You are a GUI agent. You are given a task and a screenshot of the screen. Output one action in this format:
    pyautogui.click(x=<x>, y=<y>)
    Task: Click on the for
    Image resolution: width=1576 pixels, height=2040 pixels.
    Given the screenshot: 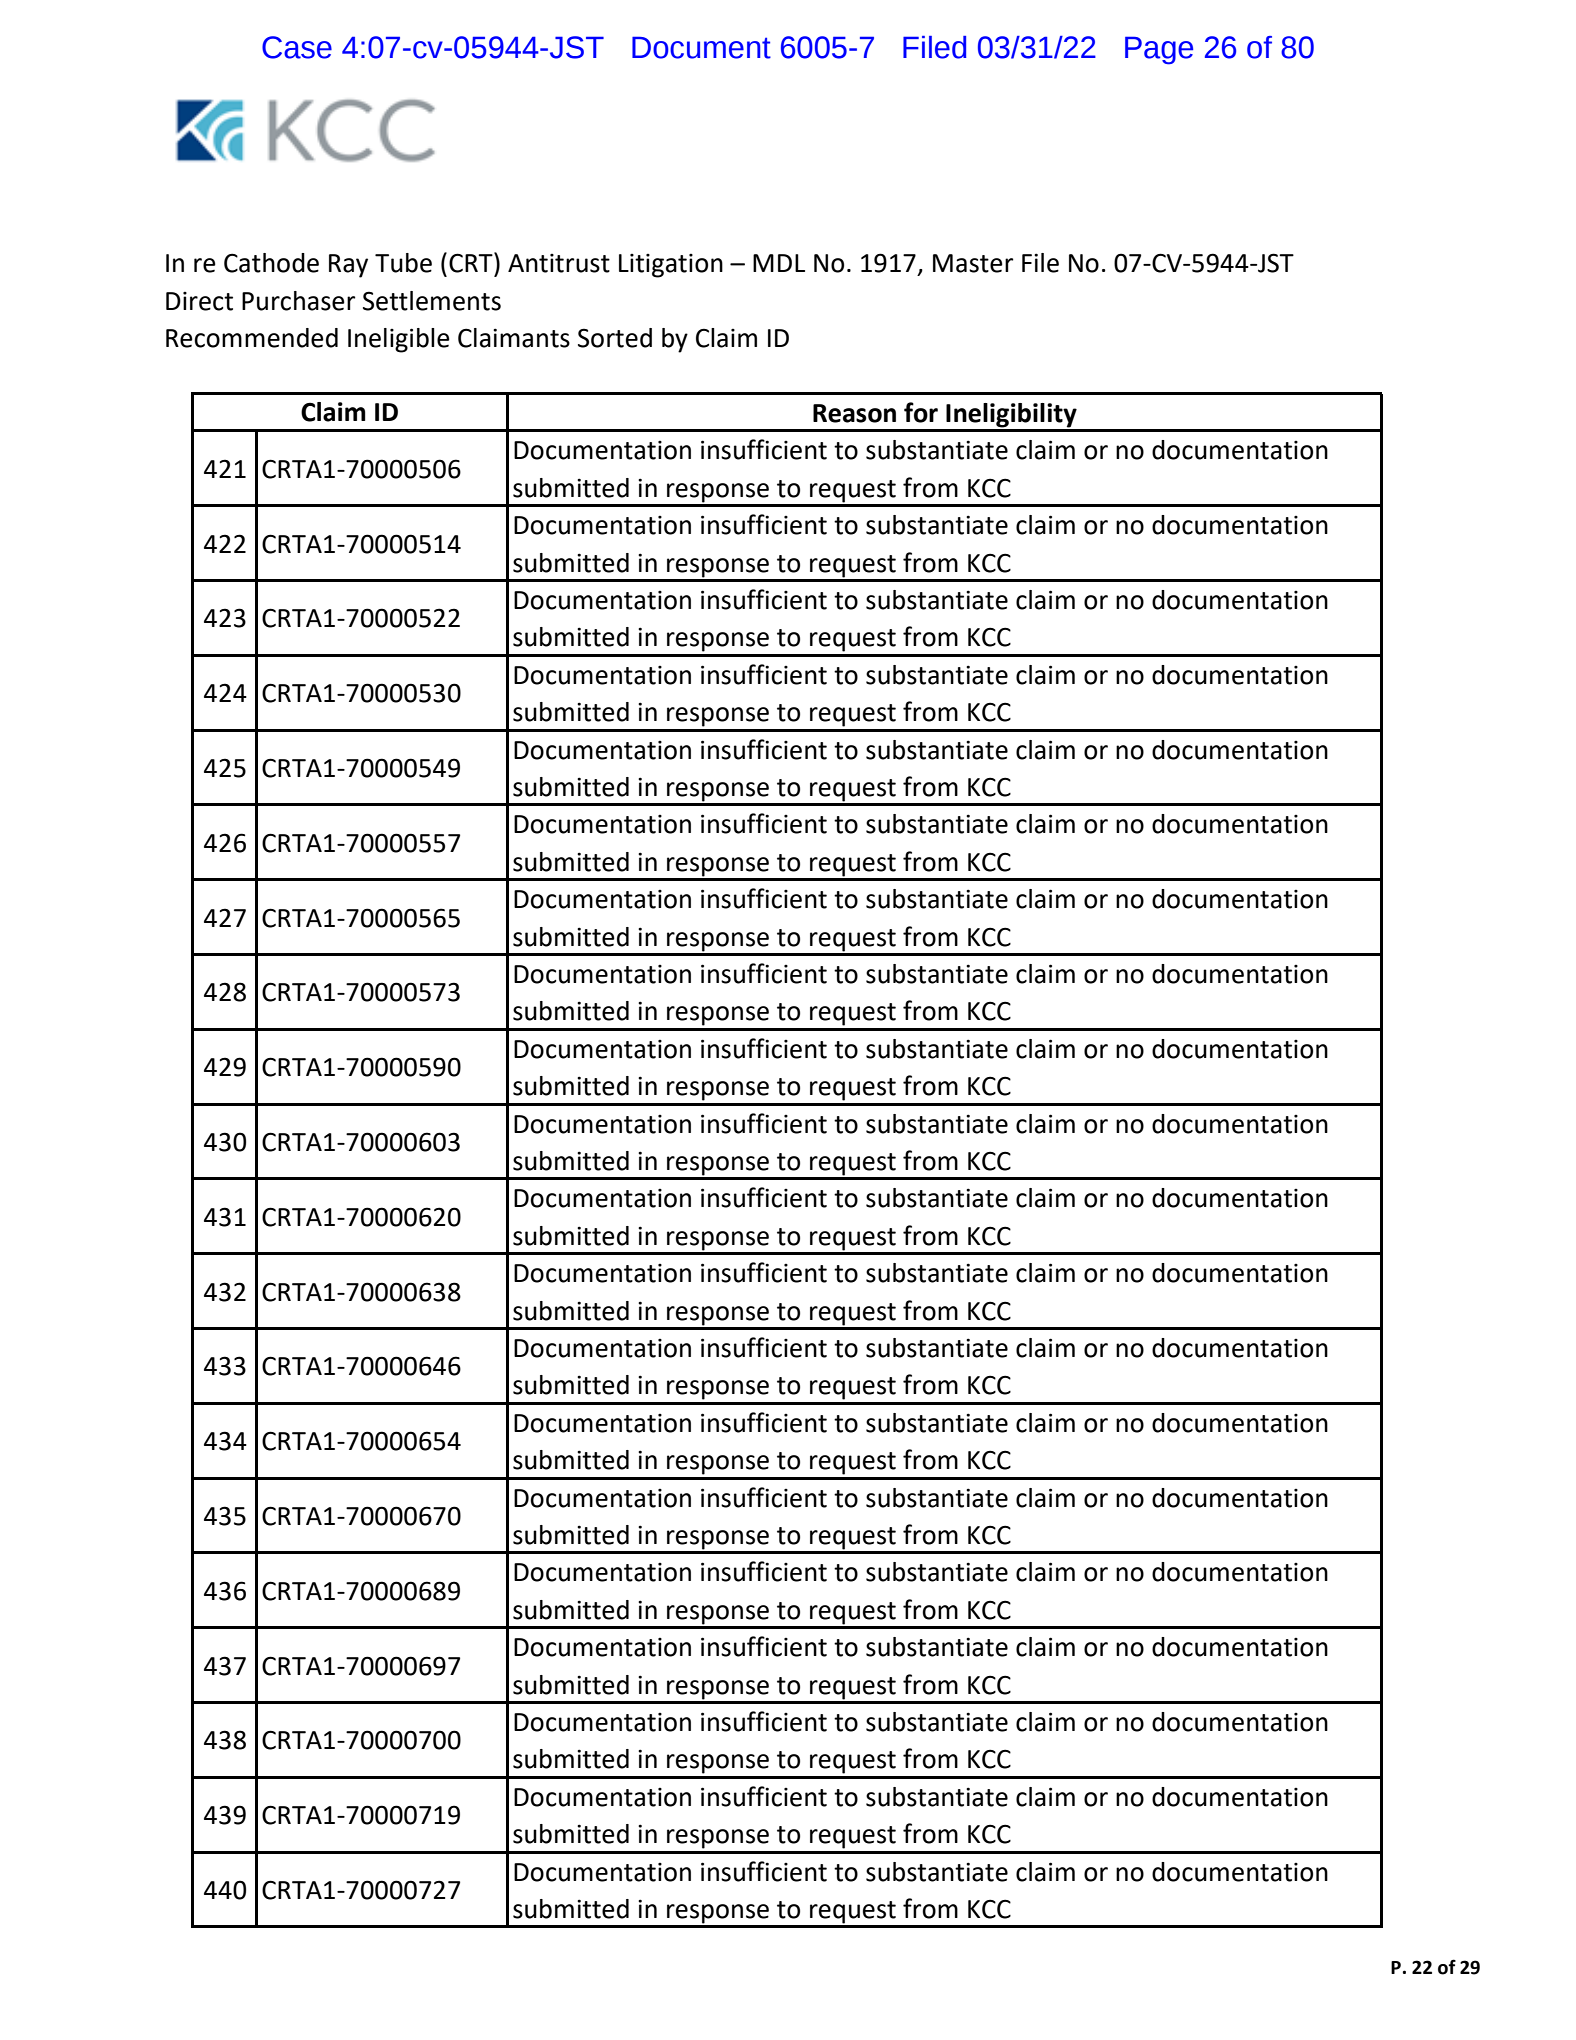 What is the action you would take?
    pyautogui.click(x=921, y=412)
